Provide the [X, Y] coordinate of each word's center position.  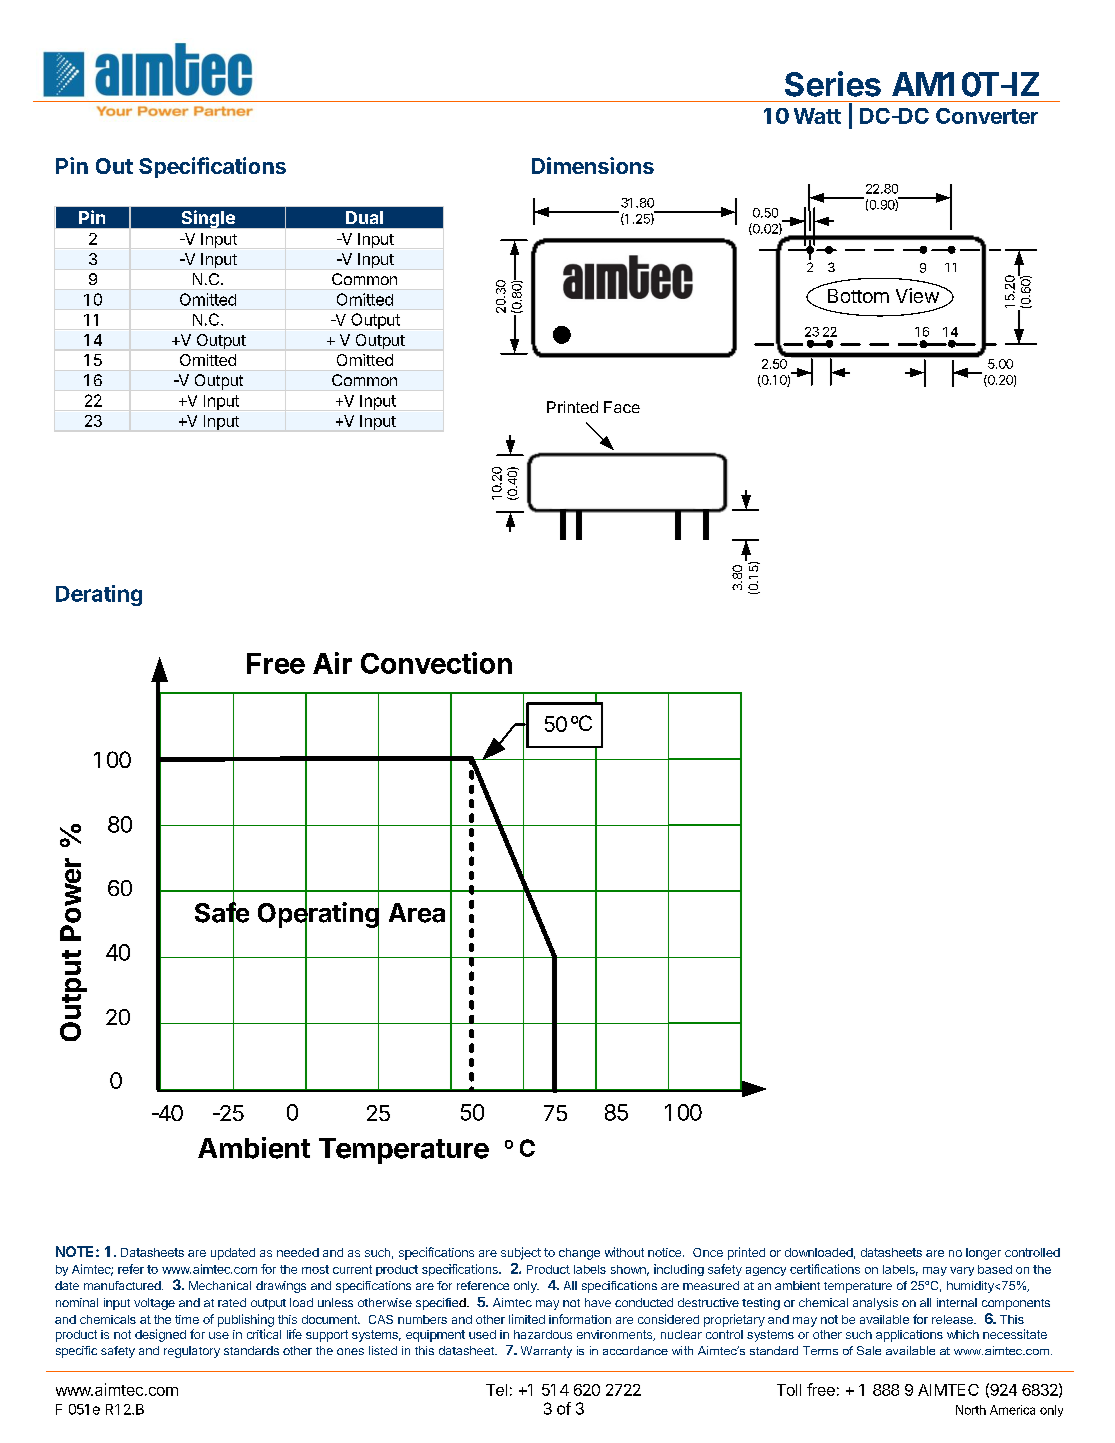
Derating [99, 595]
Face [622, 407]
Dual [364, 217]
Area [417, 913]
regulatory [192, 1352]
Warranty [546, 1352]
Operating [318, 915]
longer [983, 1254]
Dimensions [593, 165]
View [918, 294]
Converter [987, 116]
